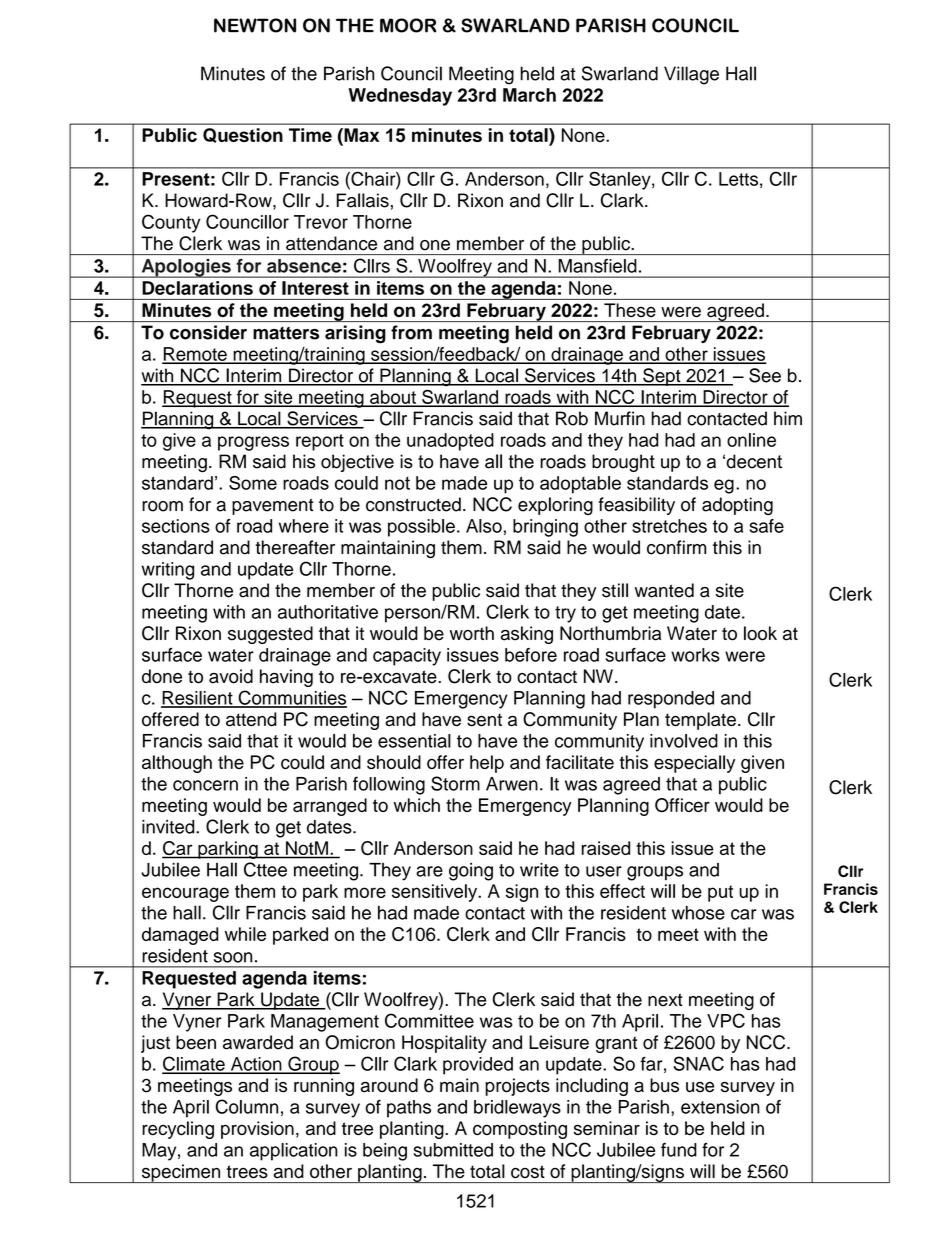 The image size is (952, 1233). What do you see at coordinates (185, 894) in the page?
I see `encourage` at bounding box center [185, 894].
